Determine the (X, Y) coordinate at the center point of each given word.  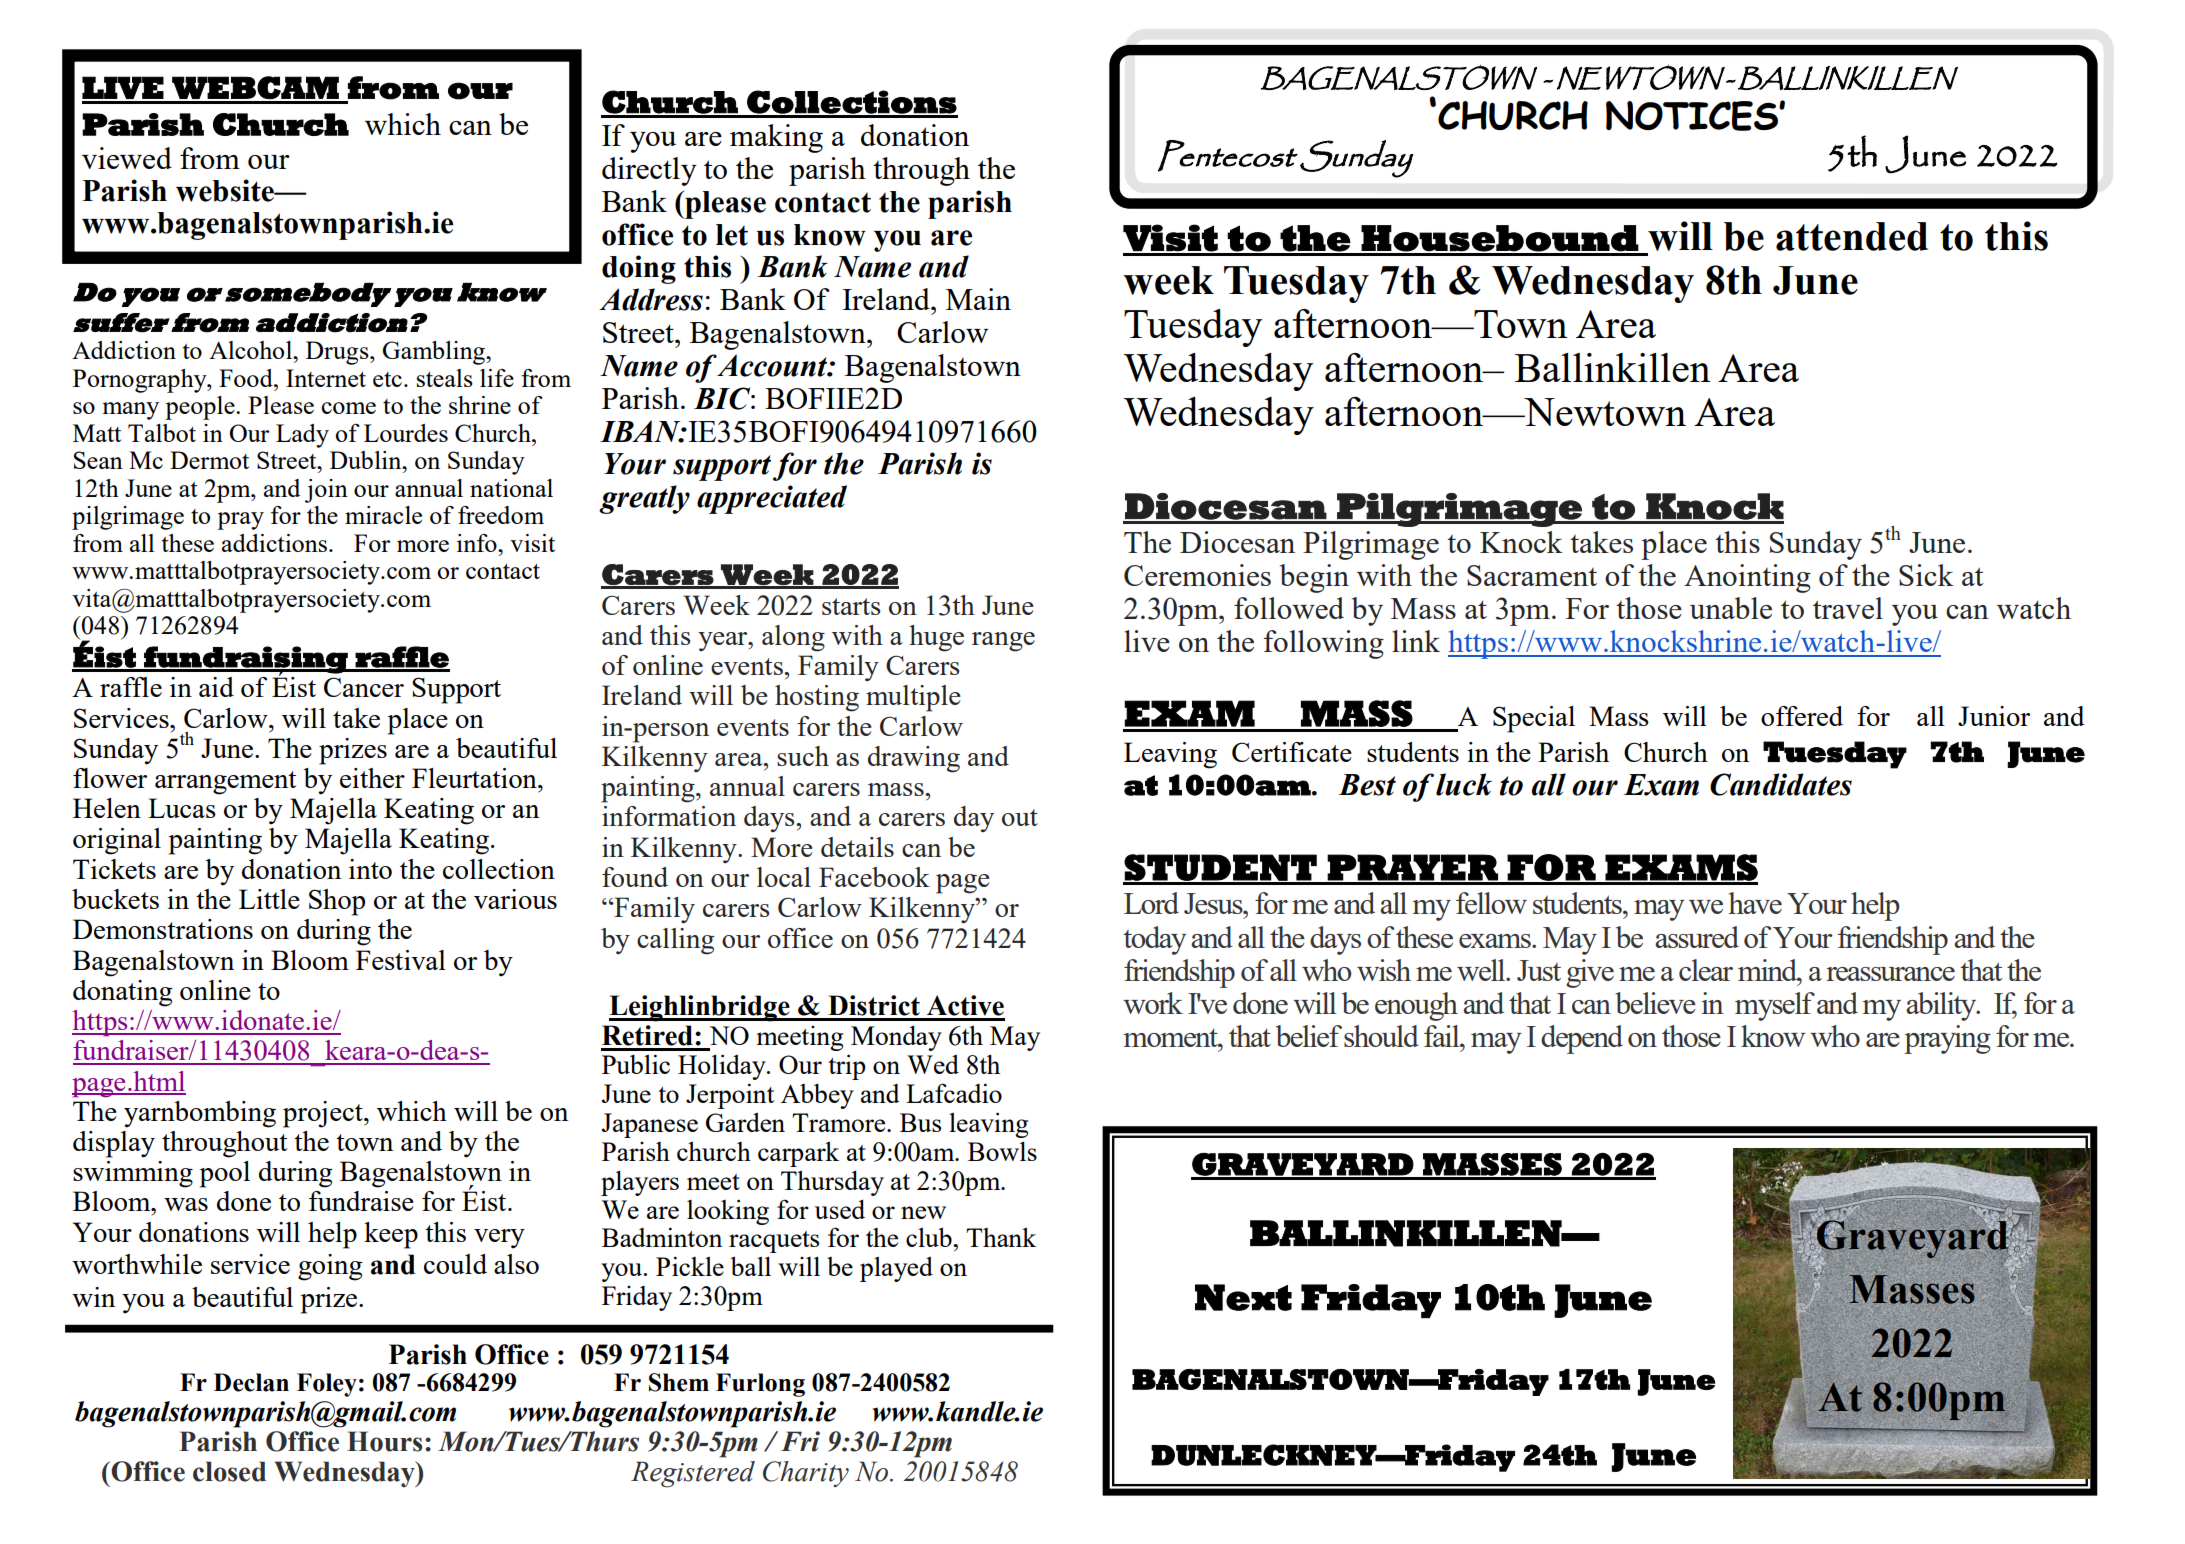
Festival (401, 960)
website (226, 190)
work (1153, 1003)
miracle (383, 515)
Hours (384, 1441)
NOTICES (1693, 116)
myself (1775, 1006)
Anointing (1747, 578)
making (776, 138)
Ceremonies (1197, 575)
